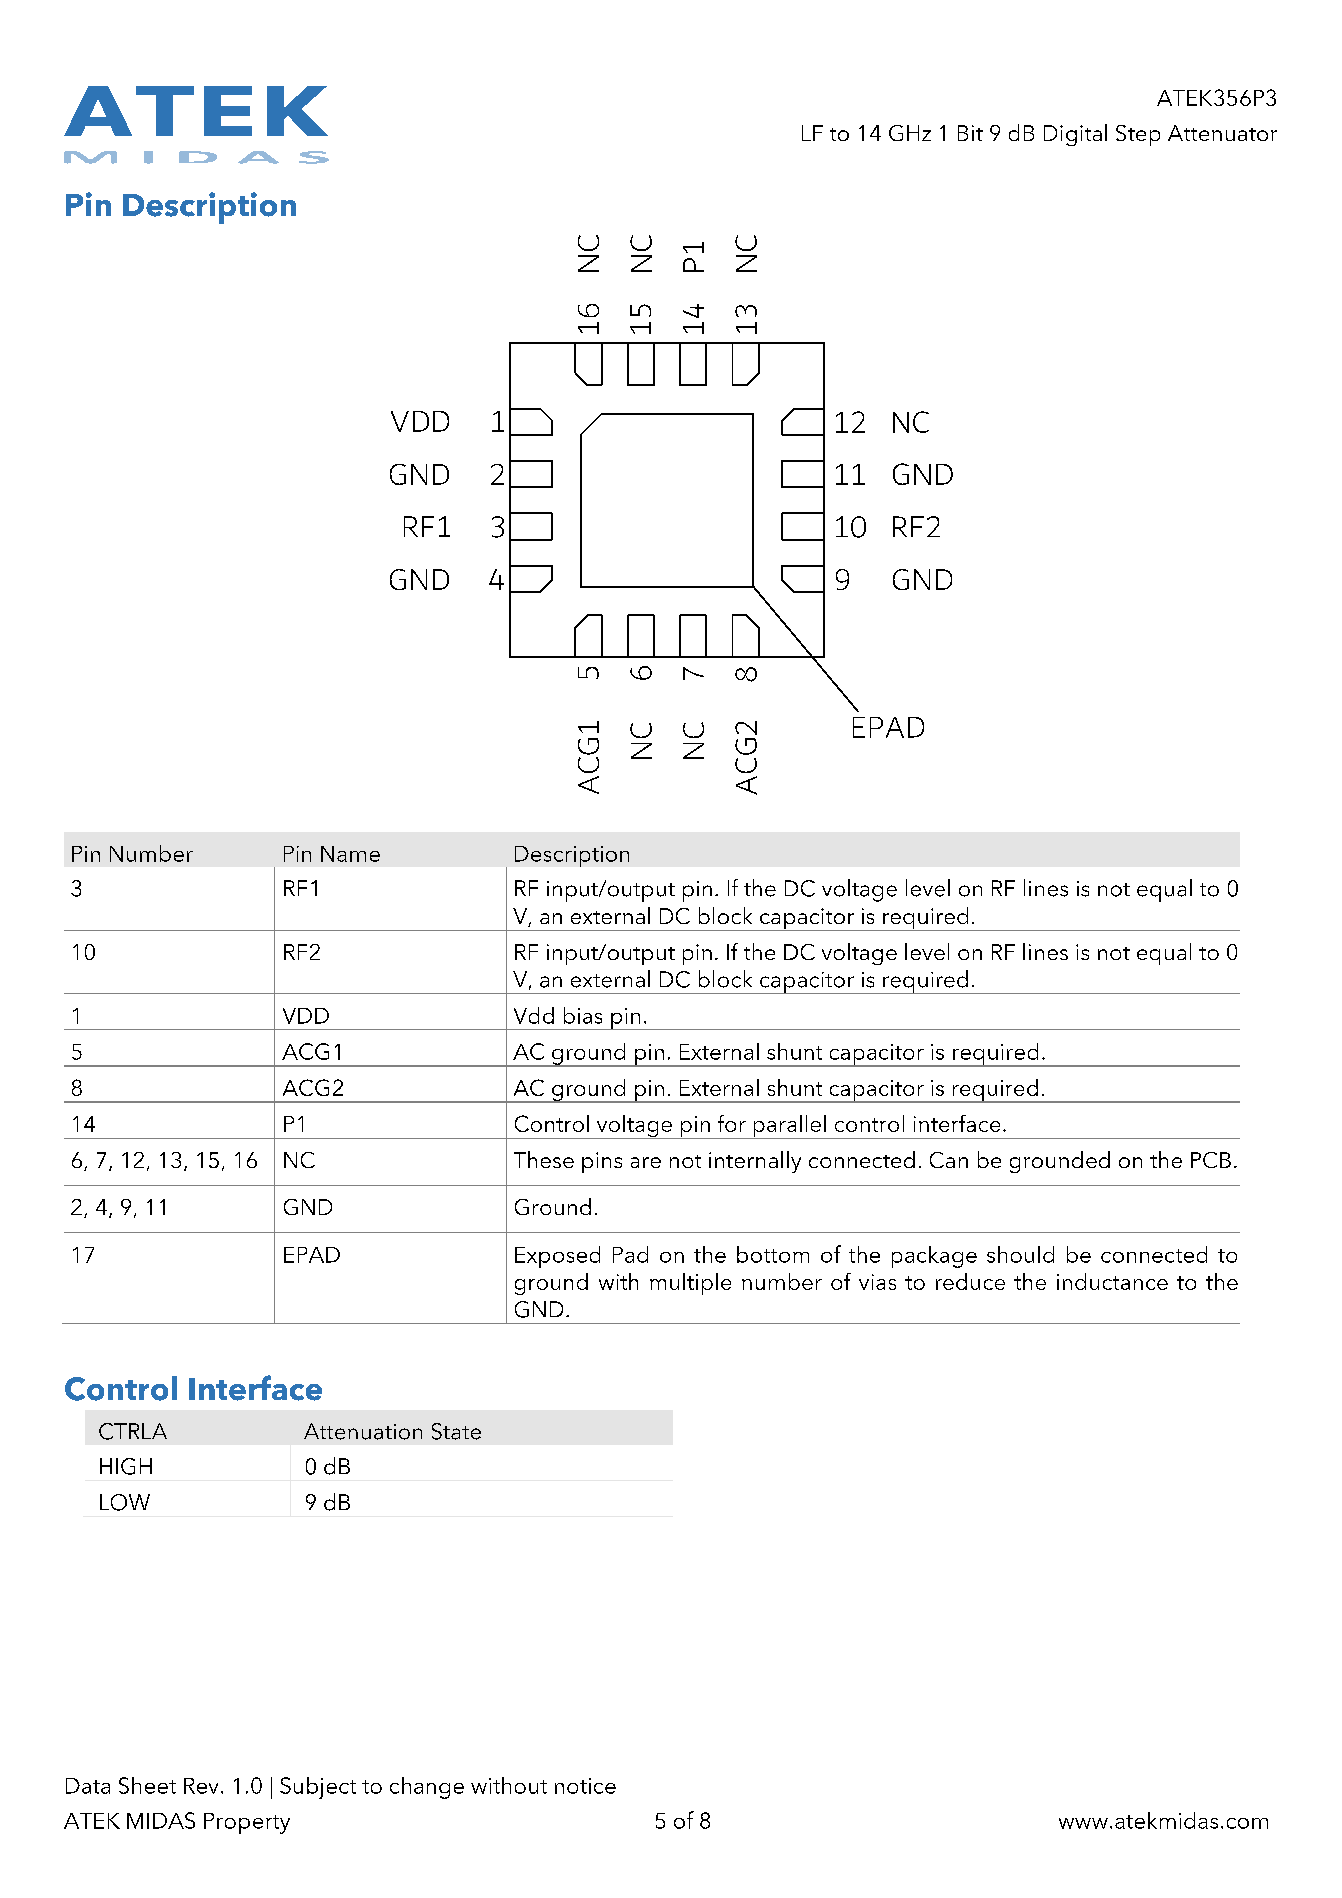 The height and width of the page is (1898, 1342). What do you see at coordinates (690, 1284) in the page?
I see `multiple` at bounding box center [690, 1284].
